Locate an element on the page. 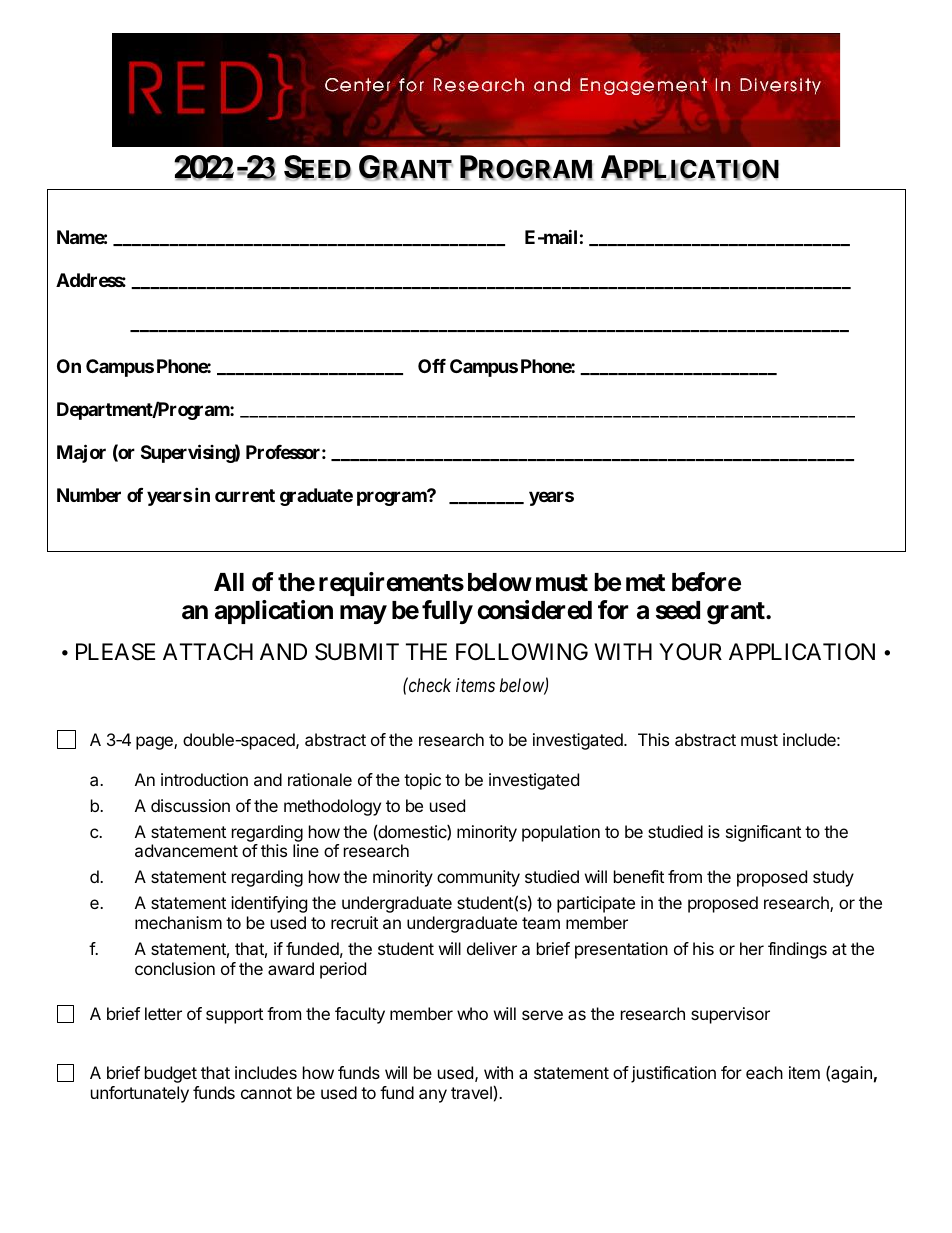  ATTACH is located at coordinates (208, 651).
